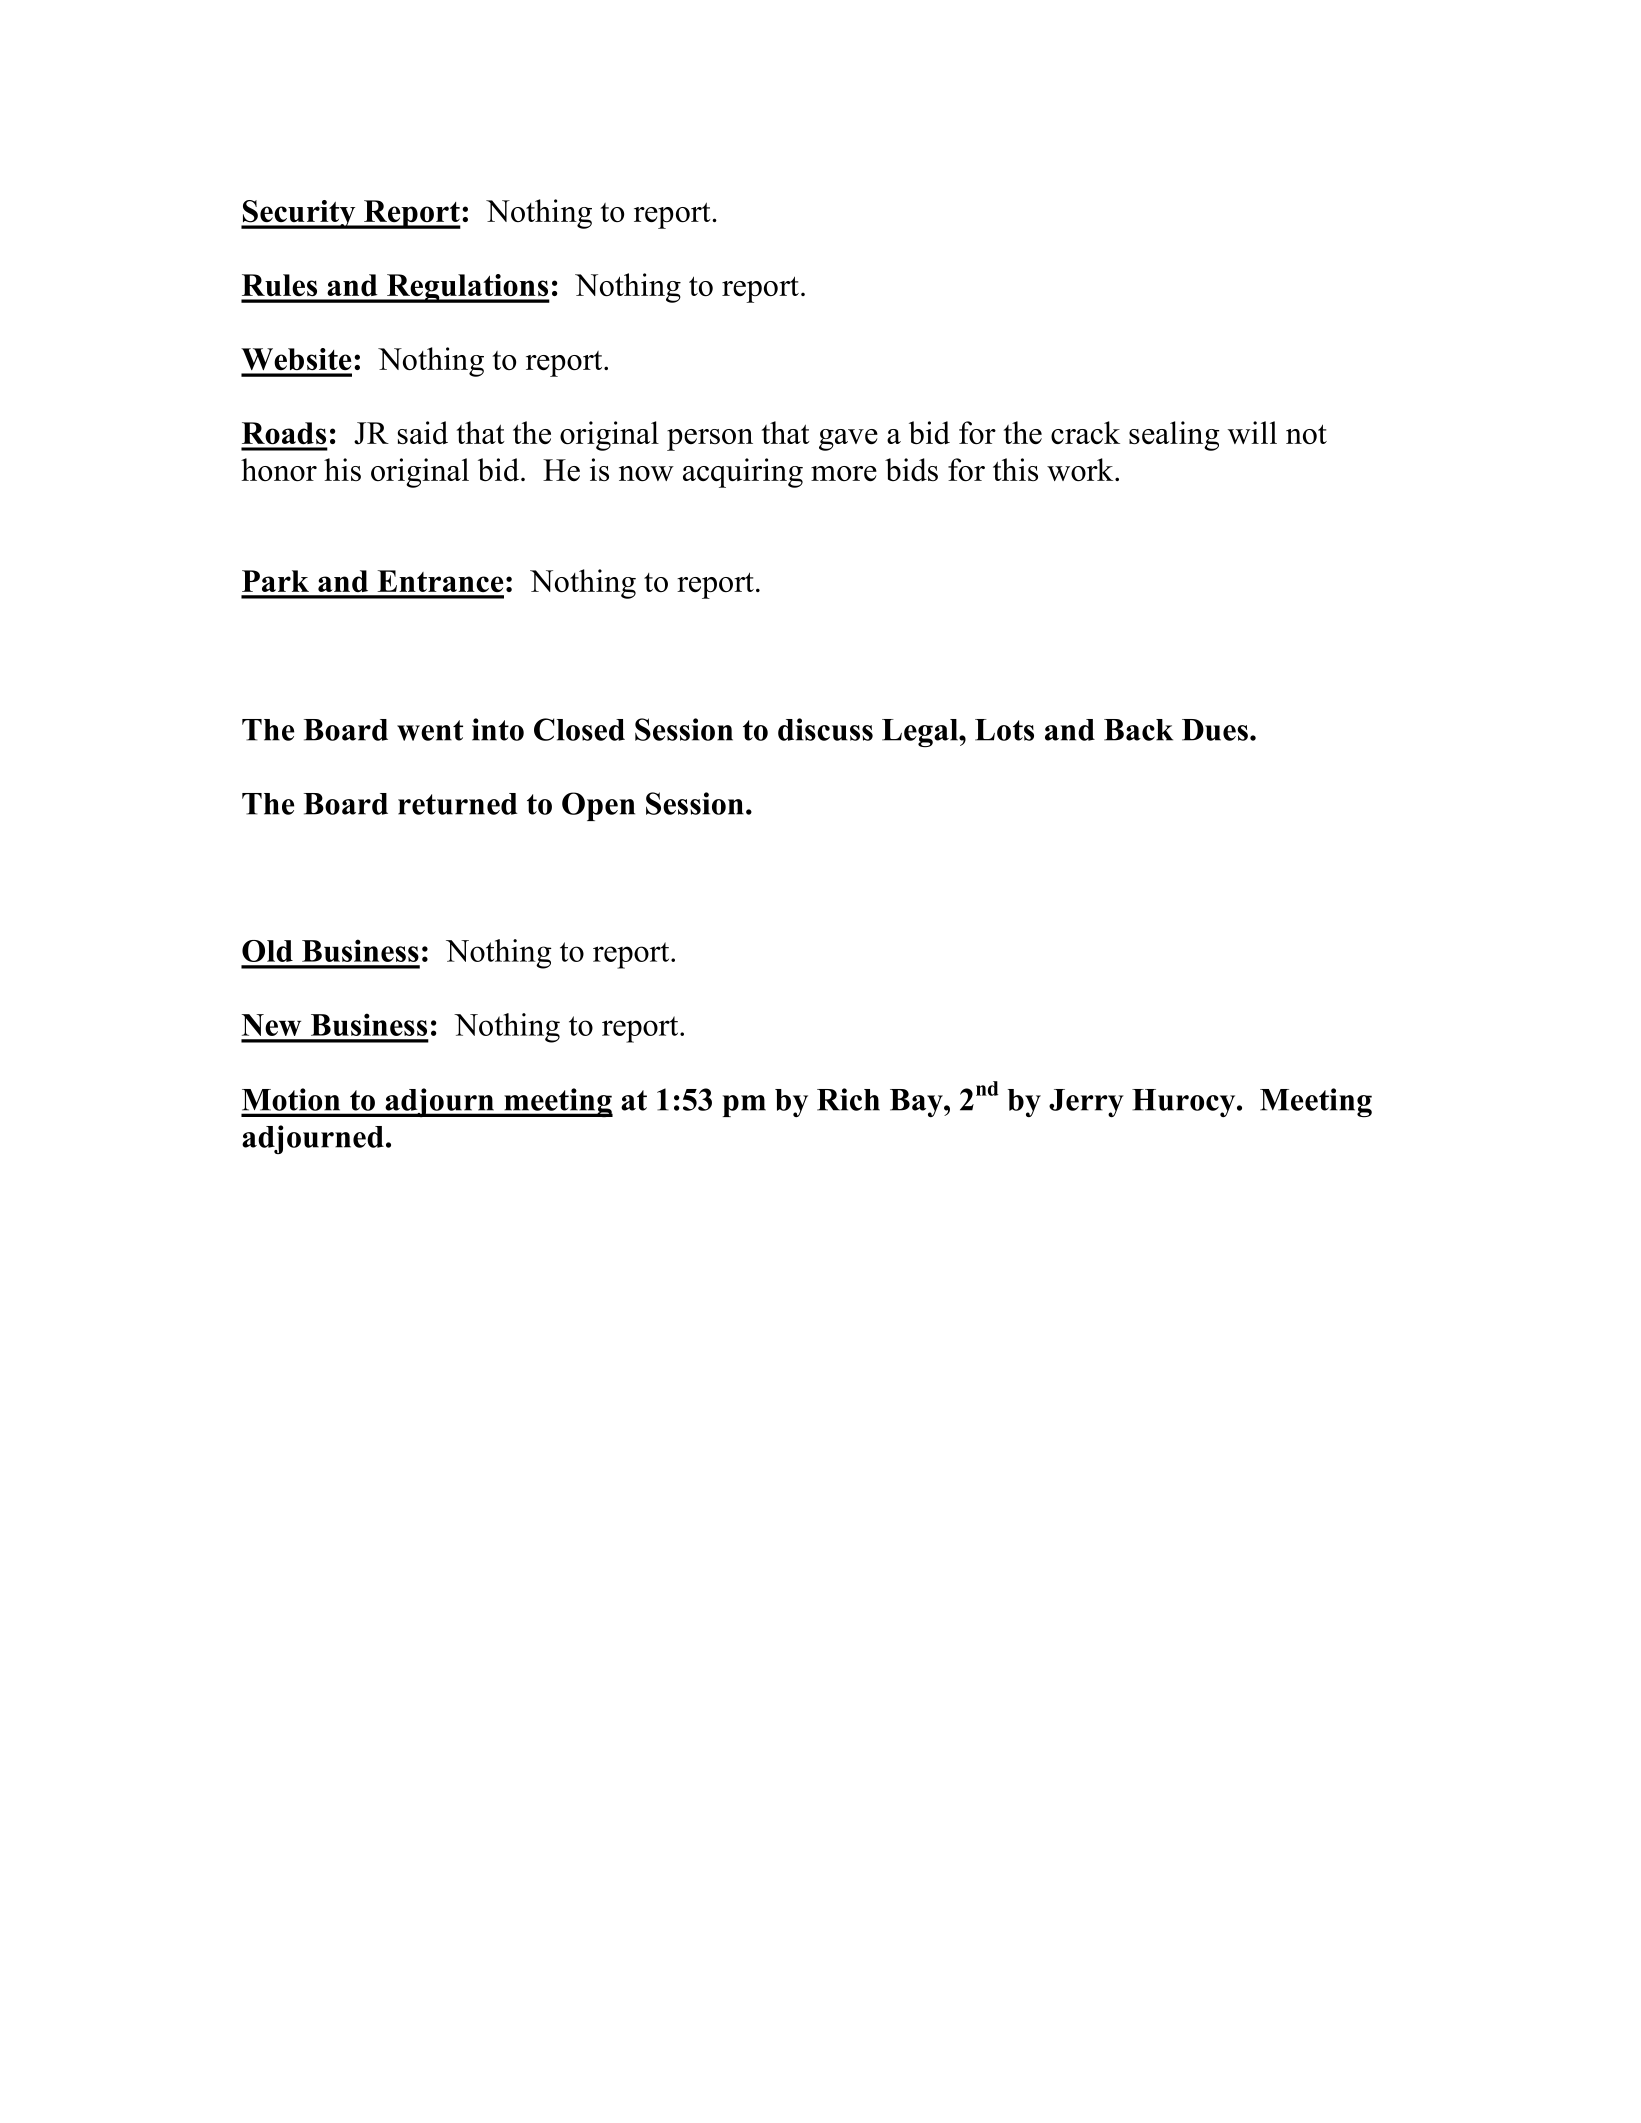 This screenshot has width=1641, height=2123. What do you see at coordinates (299, 214) in the screenshot?
I see `Security` at bounding box center [299, 214].
